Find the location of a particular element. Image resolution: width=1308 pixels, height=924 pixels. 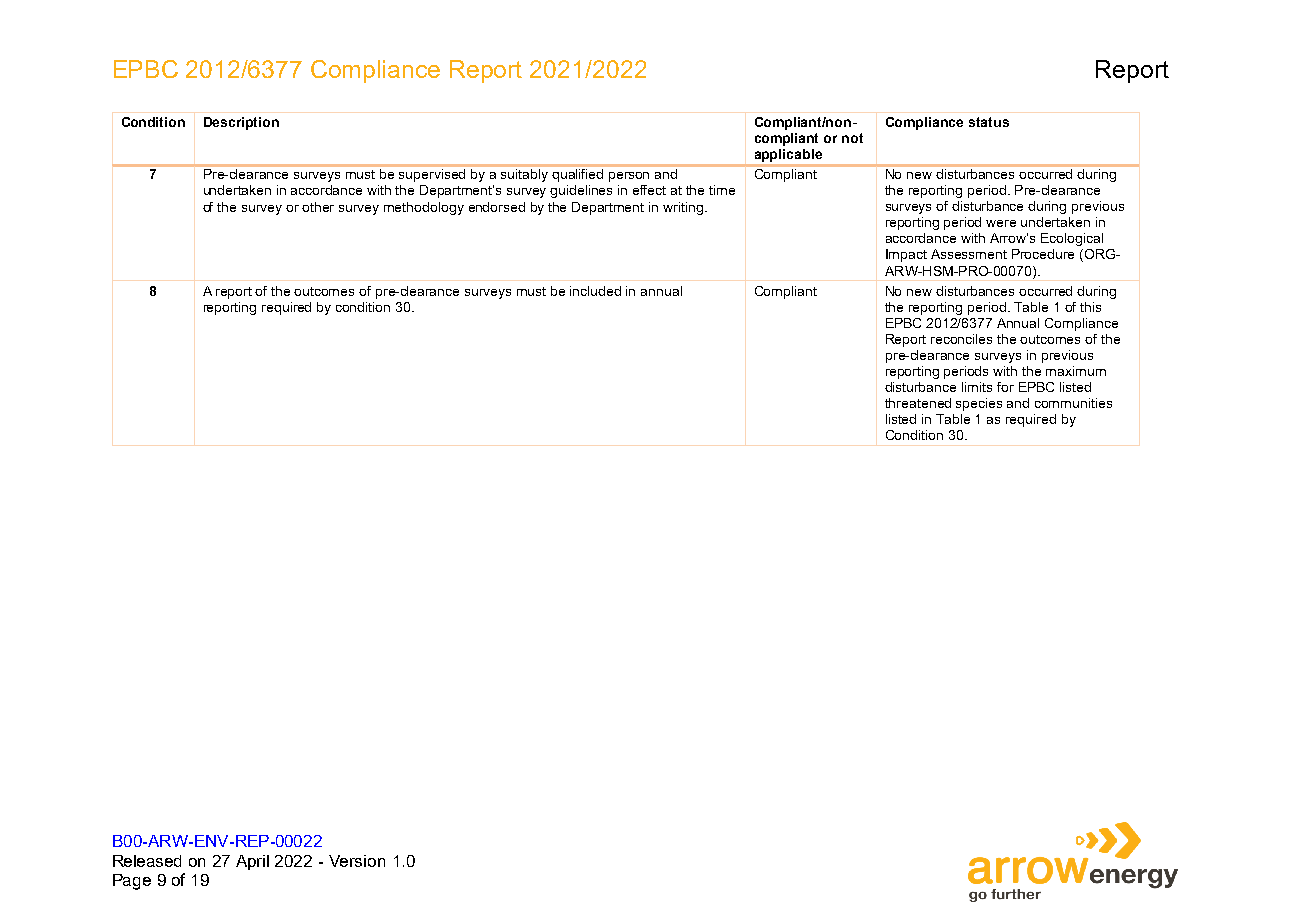

threatened is located at coordinates (918, 403).
